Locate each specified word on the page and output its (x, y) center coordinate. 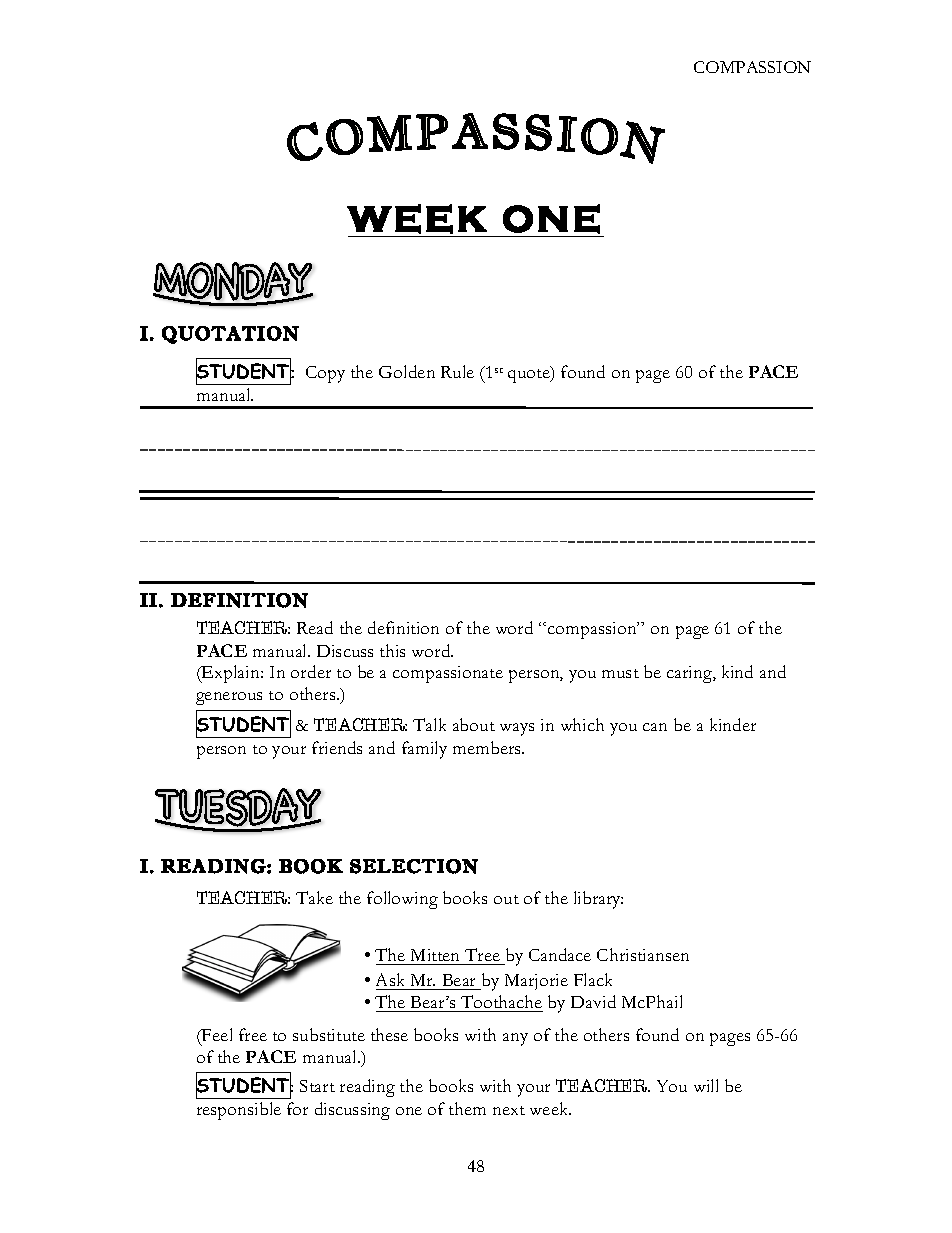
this (392, 650)
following (402, 900)
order (311, 671)
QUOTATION (230, 335)
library (598, 900)
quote (530, 375)
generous (229, 698)
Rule (457, 371)
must (620, 673)
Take (314, 897)
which (582, 724)
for (297, 1108)
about (474, 724)
